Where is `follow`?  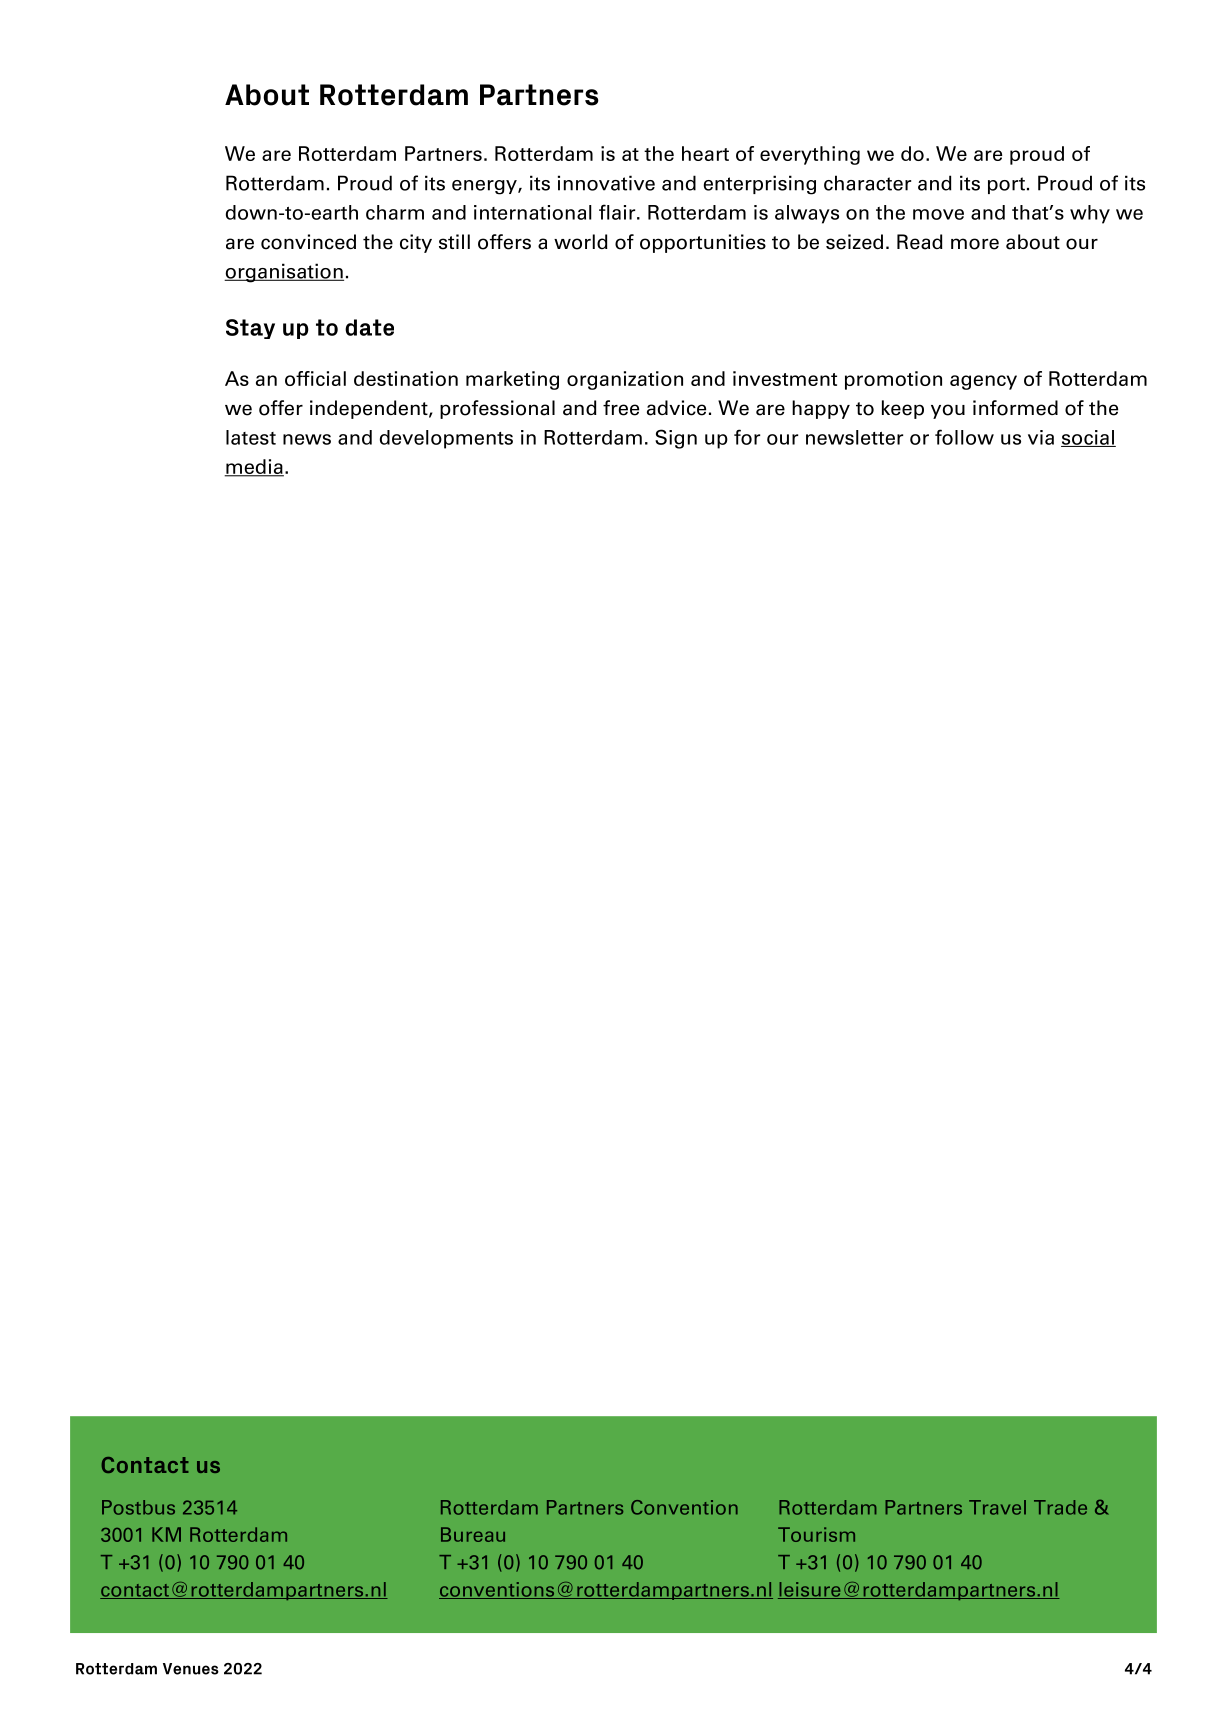 follow is located at coordinates (964, 437).
